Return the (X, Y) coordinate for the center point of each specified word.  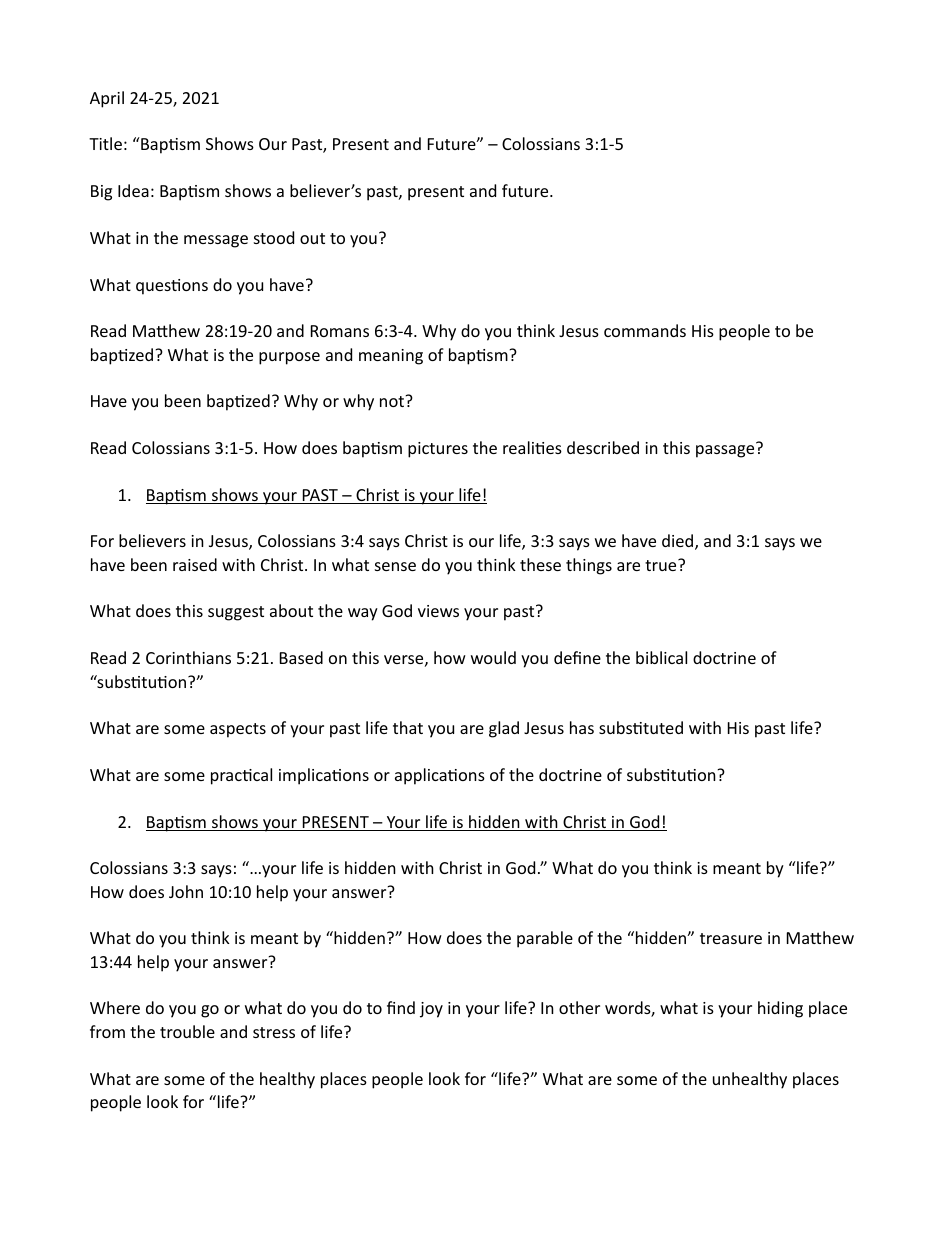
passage (726, 450)
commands (645, 330)
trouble (187, 1031)
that (408, 727)
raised (195, 564)
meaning (391, 357)
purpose (289, 358)
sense (395, 566)
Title (105, 143)
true (662, 565)
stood (274, 237)
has (582, 727)
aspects (238, 730)
